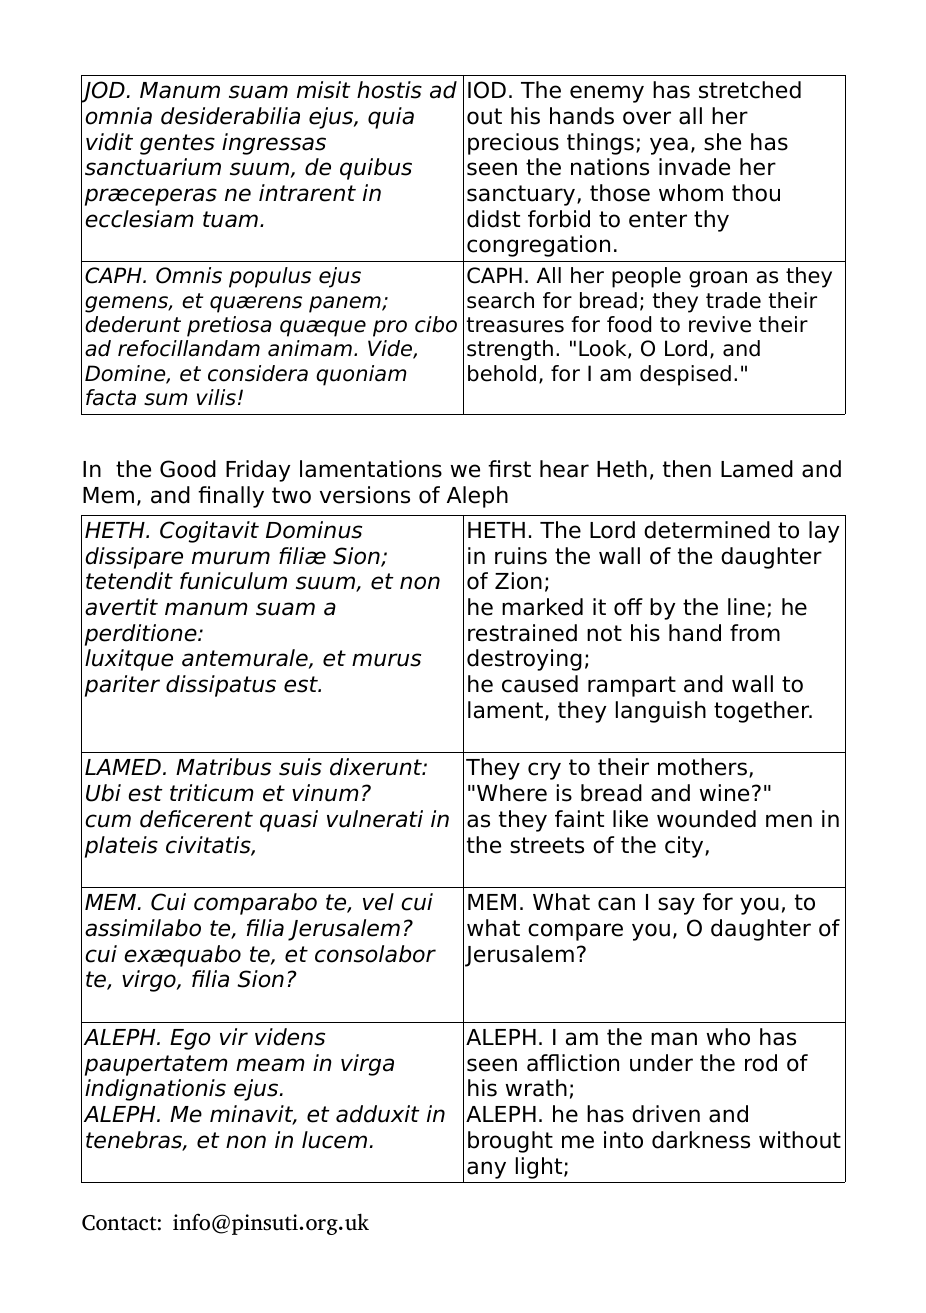 This image has width=926, height=1313. What do you see at coordinates (755, 633) in the image?
I see `from` at bounding box center [755, 633].
